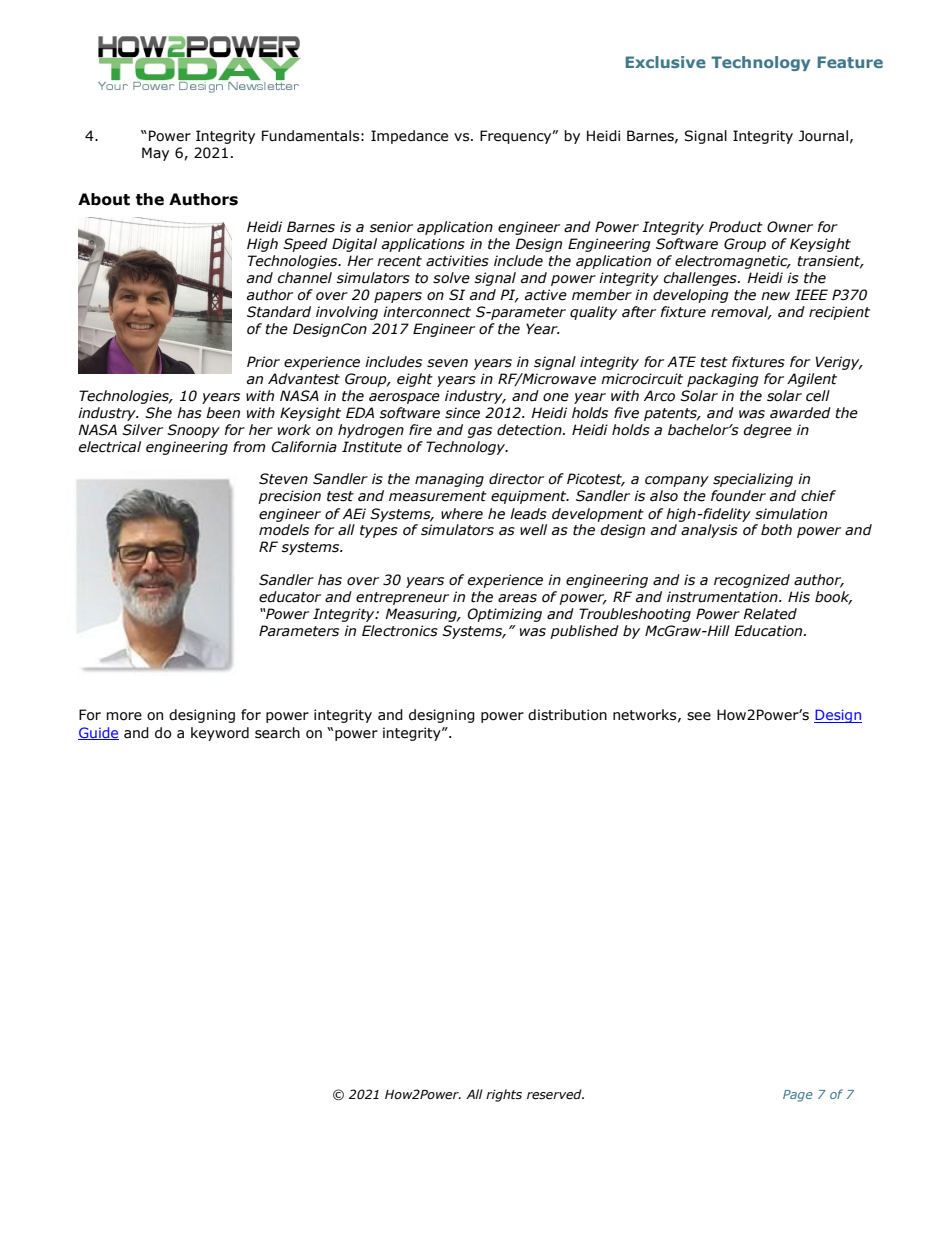  Describe the element at coordinates (220, 734) in the screenshot. I see `keyword` at that location.
